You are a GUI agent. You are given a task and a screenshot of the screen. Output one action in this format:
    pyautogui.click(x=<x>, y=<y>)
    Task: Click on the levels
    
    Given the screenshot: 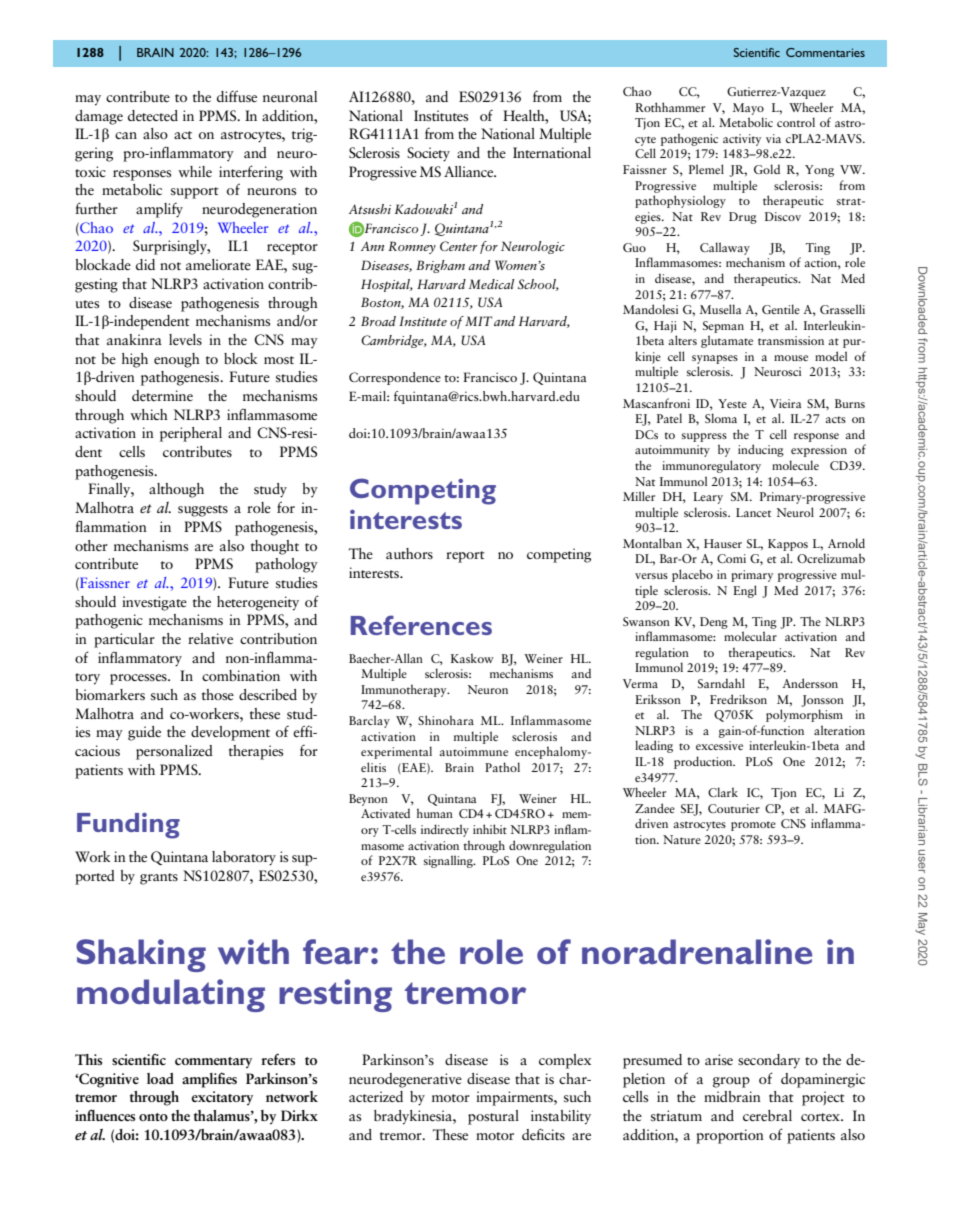 What is the action you would take?
    pyautogui.click(x=185, y=339)
